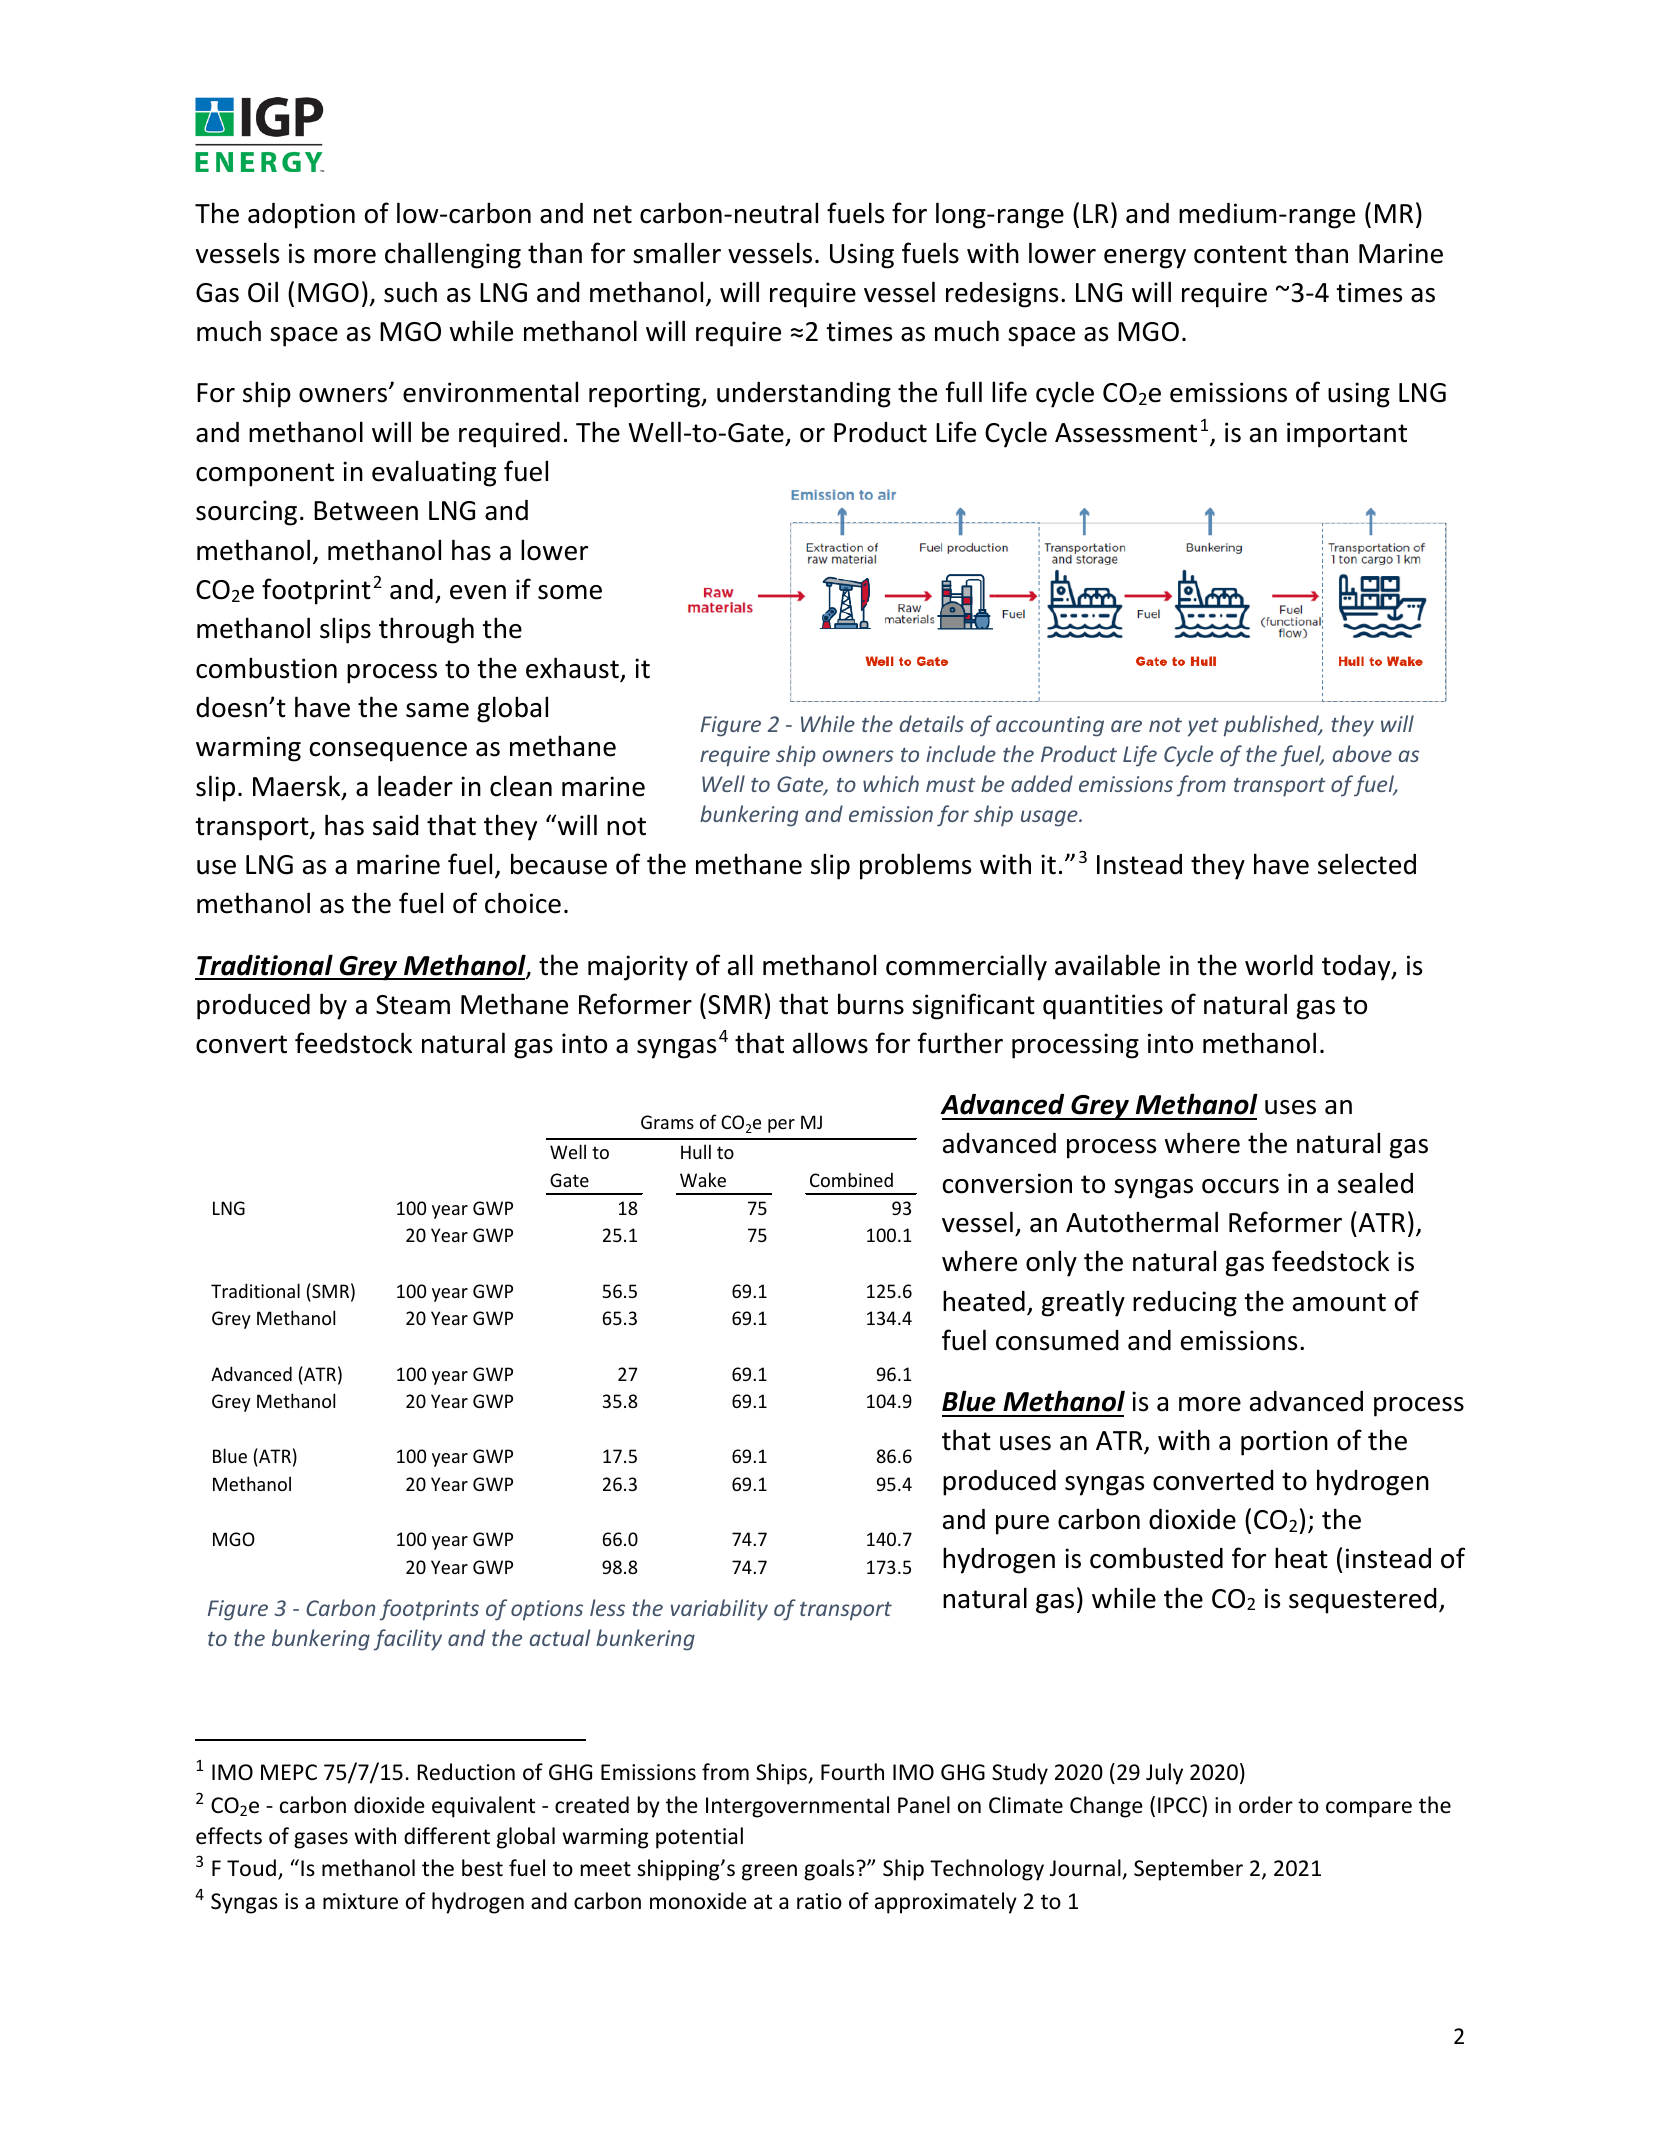 The width and height of the screenshot is (1661, 2149). What do you see at coordinates (1203, 727) in the screenshot?
I see `yet` at bounding box center [1203, 727].
